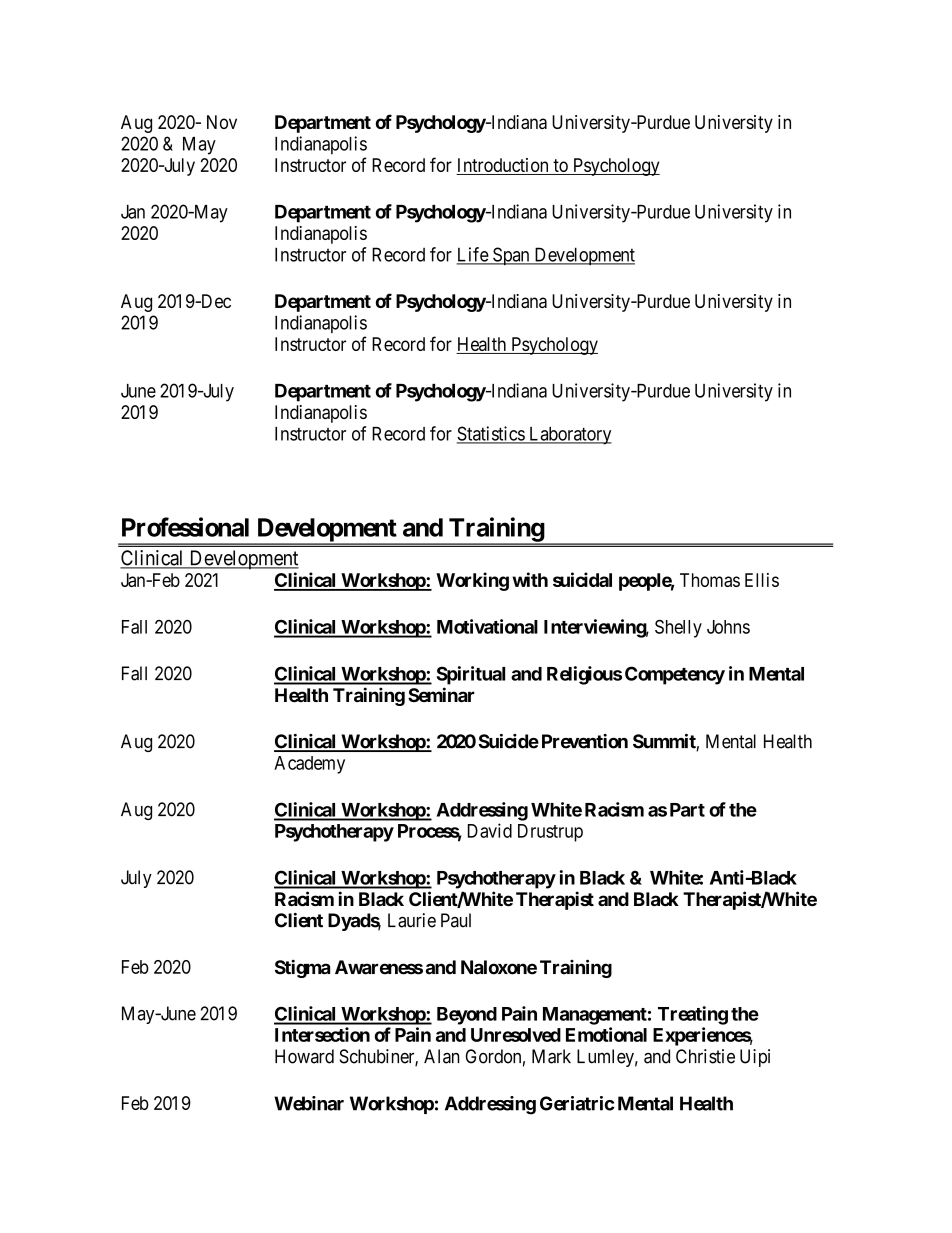  Describe the element at coordinates (678, 628) in the screenshot. I see `Shelly` at that location.
